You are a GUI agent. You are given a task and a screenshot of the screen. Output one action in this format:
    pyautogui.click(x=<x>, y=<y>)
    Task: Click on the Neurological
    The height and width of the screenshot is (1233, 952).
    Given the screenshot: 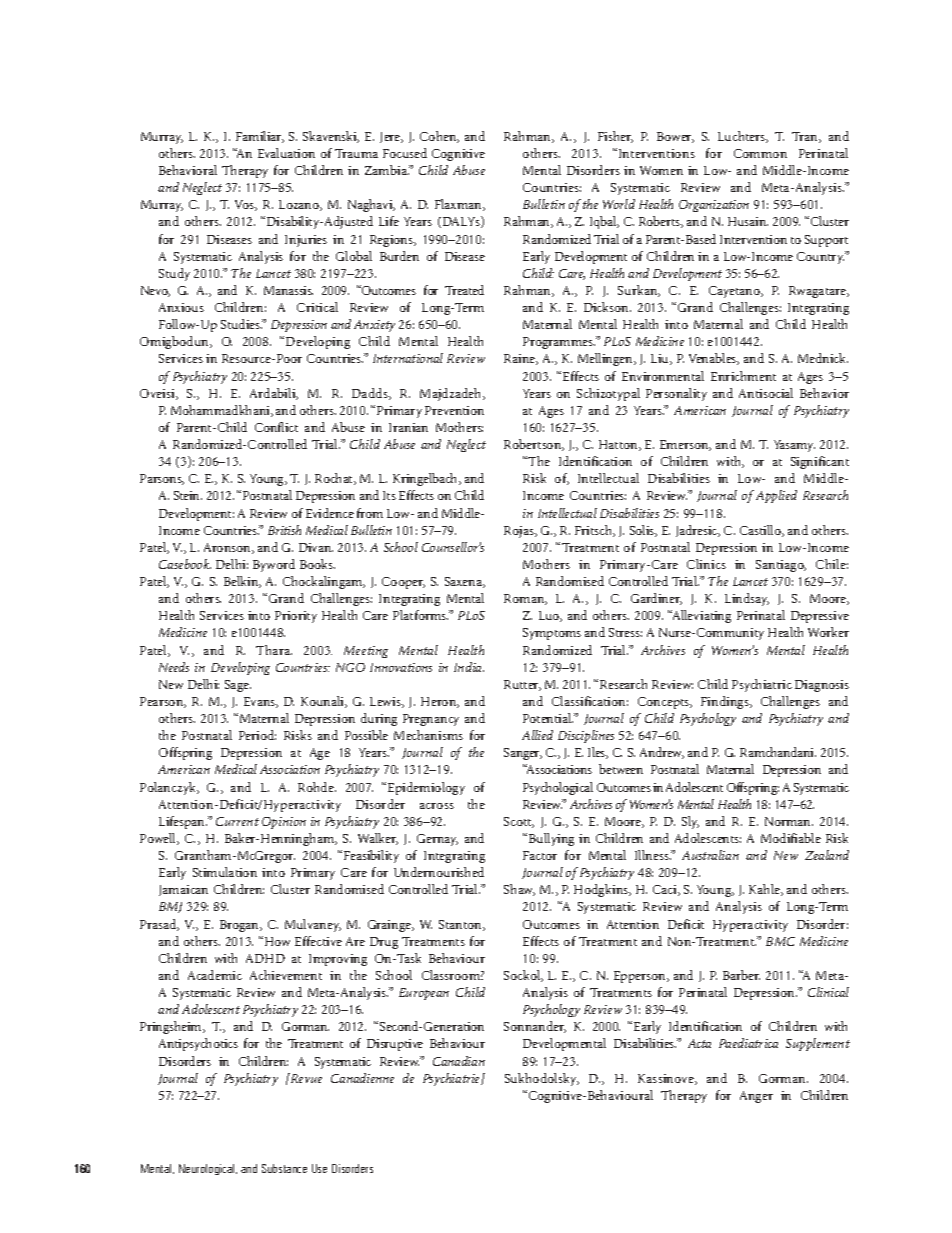 What is the action you would take?
    pyautogui.click(x=208, y=1169)
